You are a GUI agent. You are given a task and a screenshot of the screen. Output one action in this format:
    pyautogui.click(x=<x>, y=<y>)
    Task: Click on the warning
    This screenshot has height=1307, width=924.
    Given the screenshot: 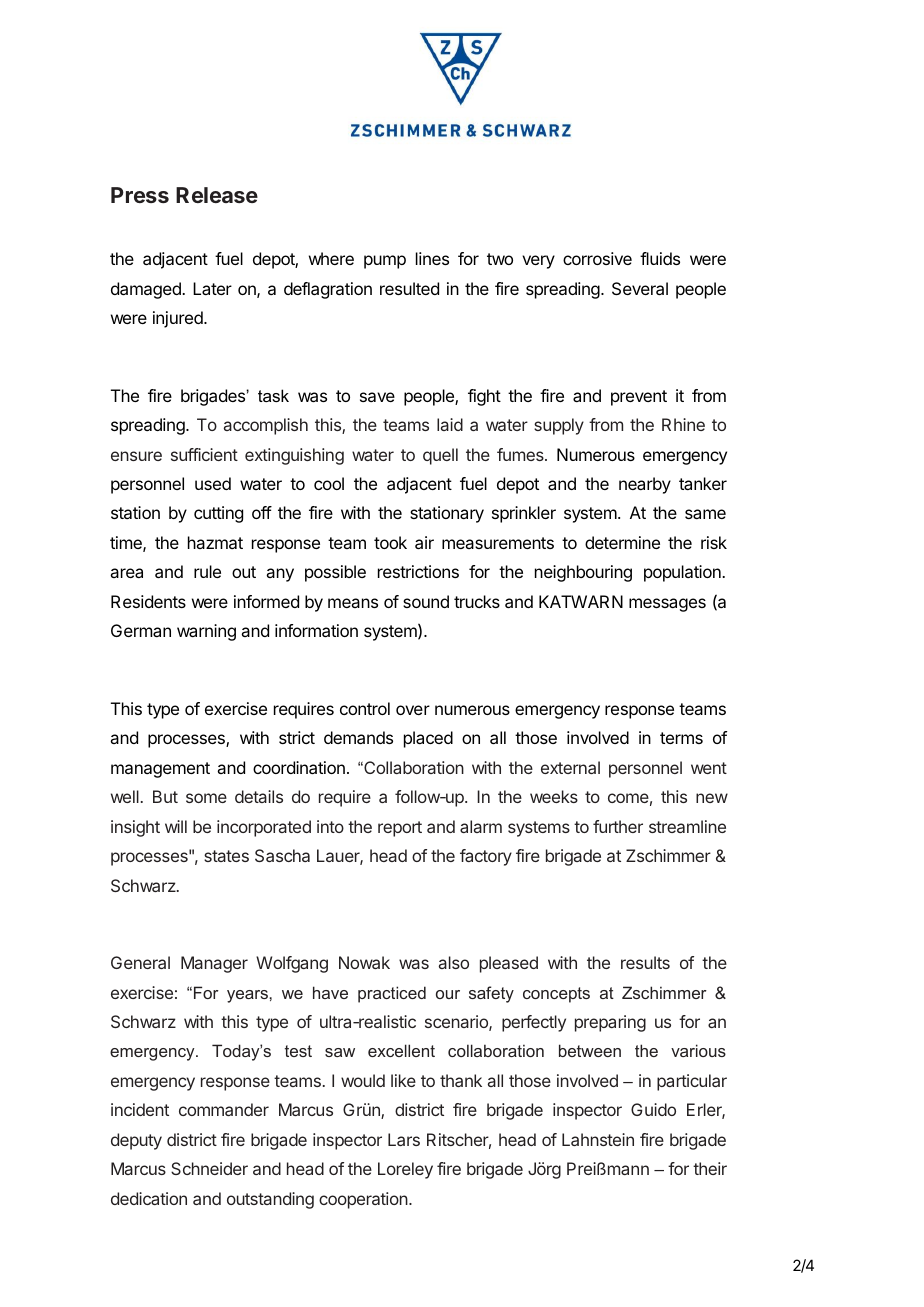 What is the action you would take?
    pyautogui.click(x=206, y=632)
